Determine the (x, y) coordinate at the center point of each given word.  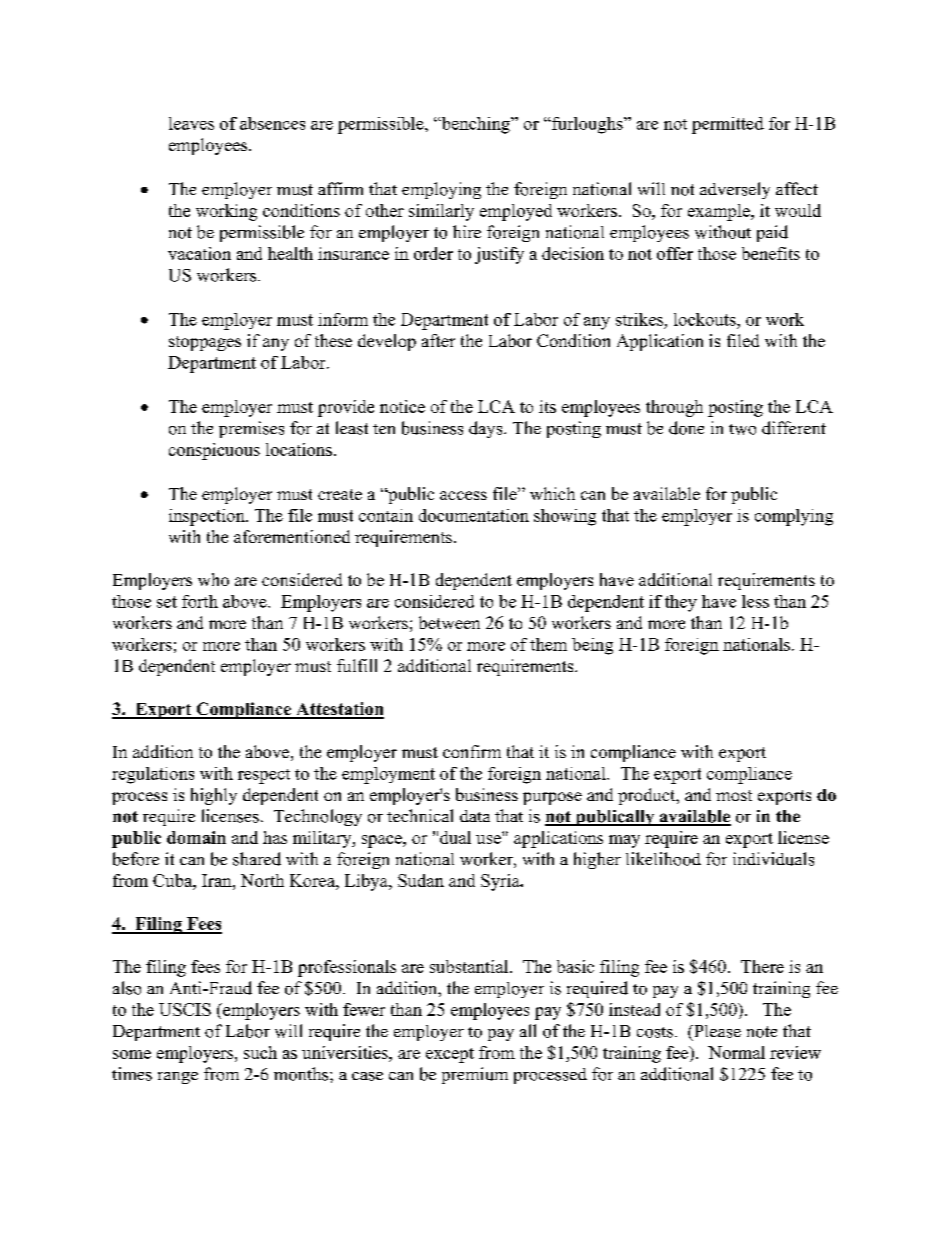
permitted (728, 125)
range (178, 1078)
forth (200, 601)
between (449, 622)
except (450, 1055)
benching (475, 125)
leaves (191, 123)
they (681, 603)
